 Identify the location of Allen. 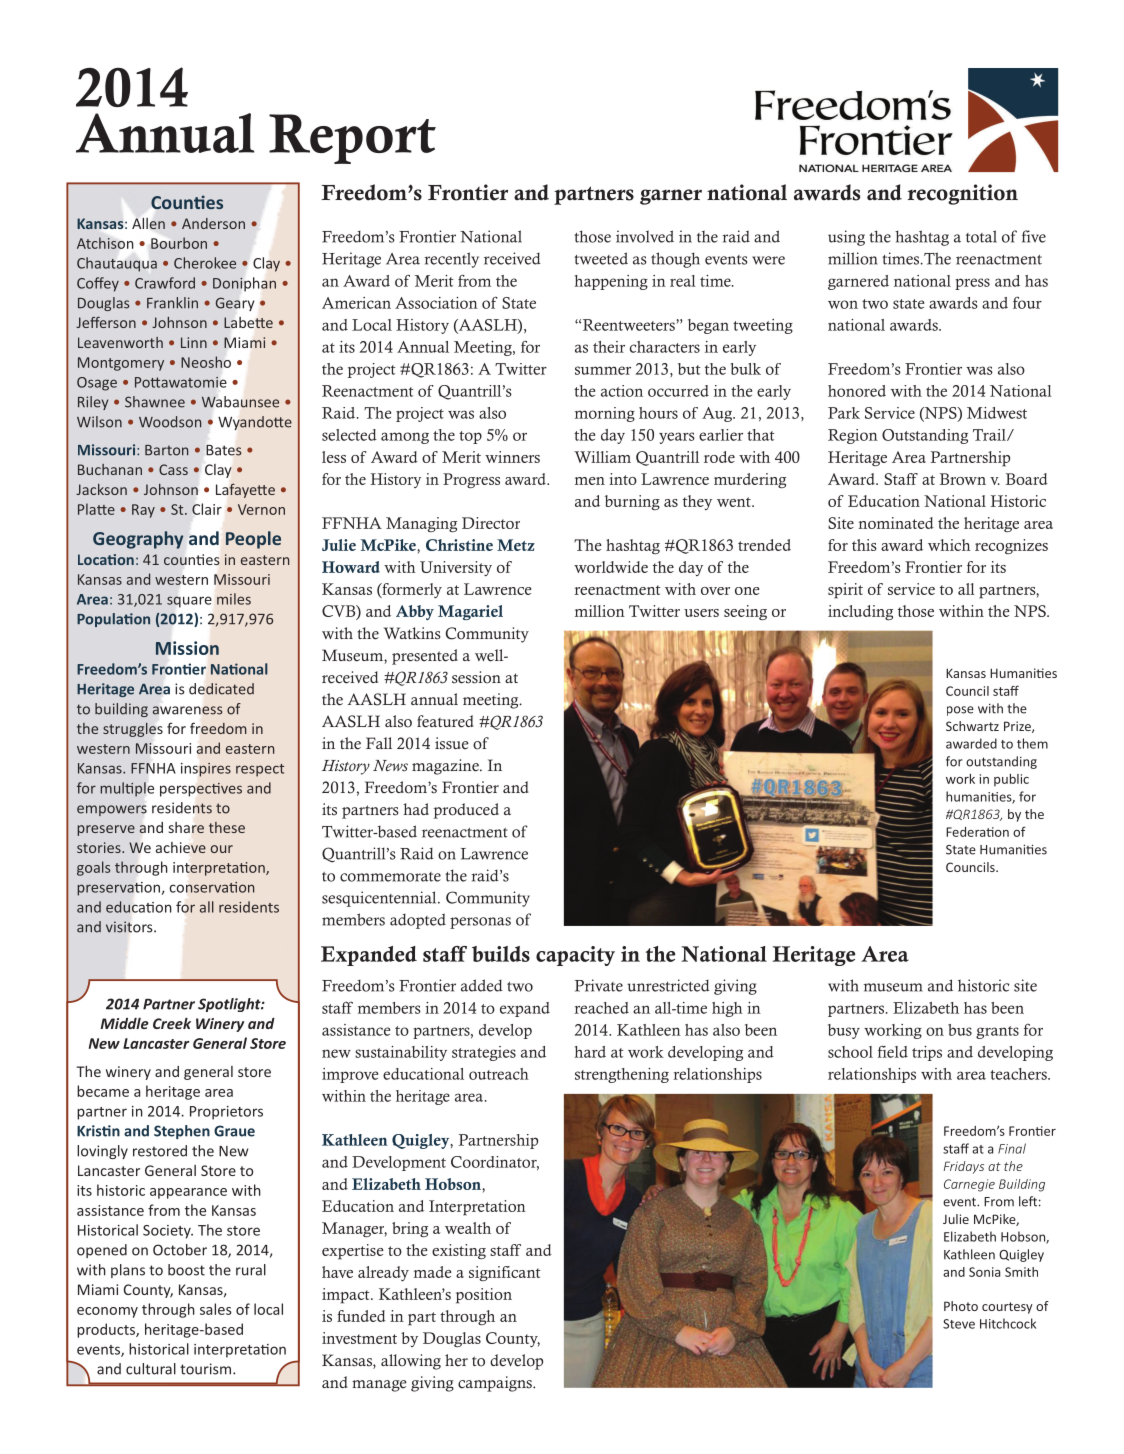
(148, 223).
